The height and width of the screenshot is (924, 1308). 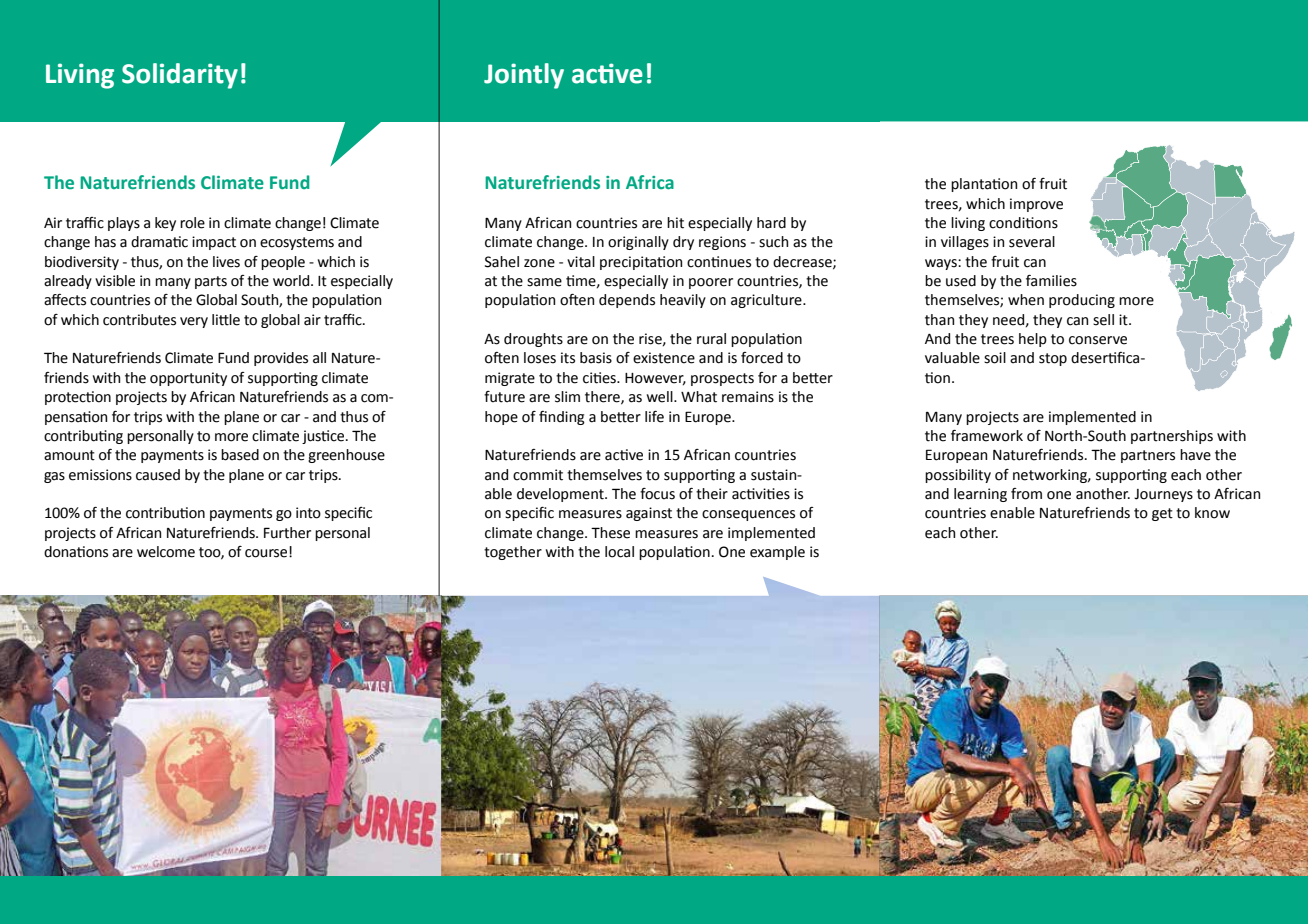 I want to click on Solidarity, so click(x=180, y=76).
